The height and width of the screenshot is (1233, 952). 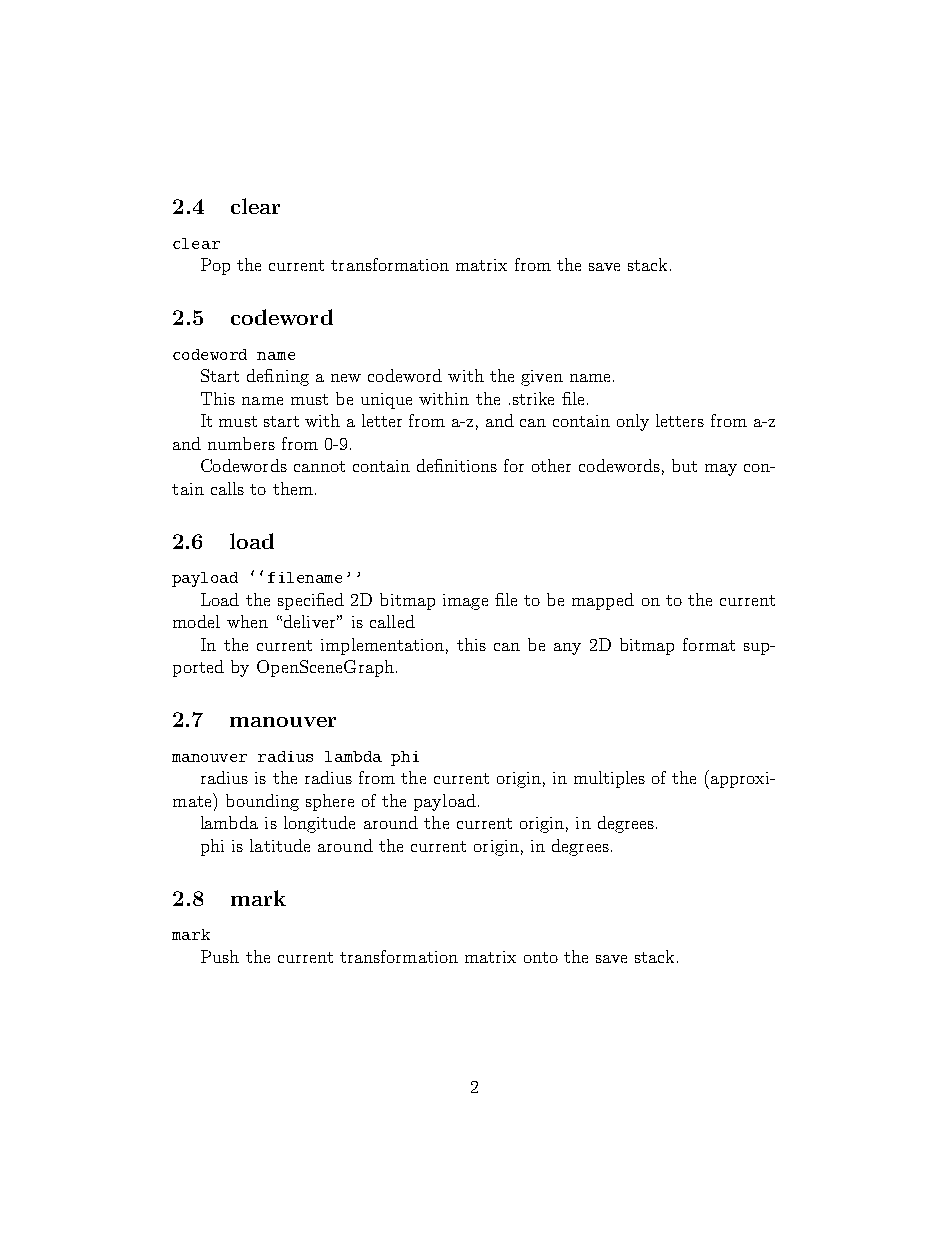 What do you see at coordinates (241, 443) in the screenshot?
I see `numbers` at bounding box center [241, 443].
